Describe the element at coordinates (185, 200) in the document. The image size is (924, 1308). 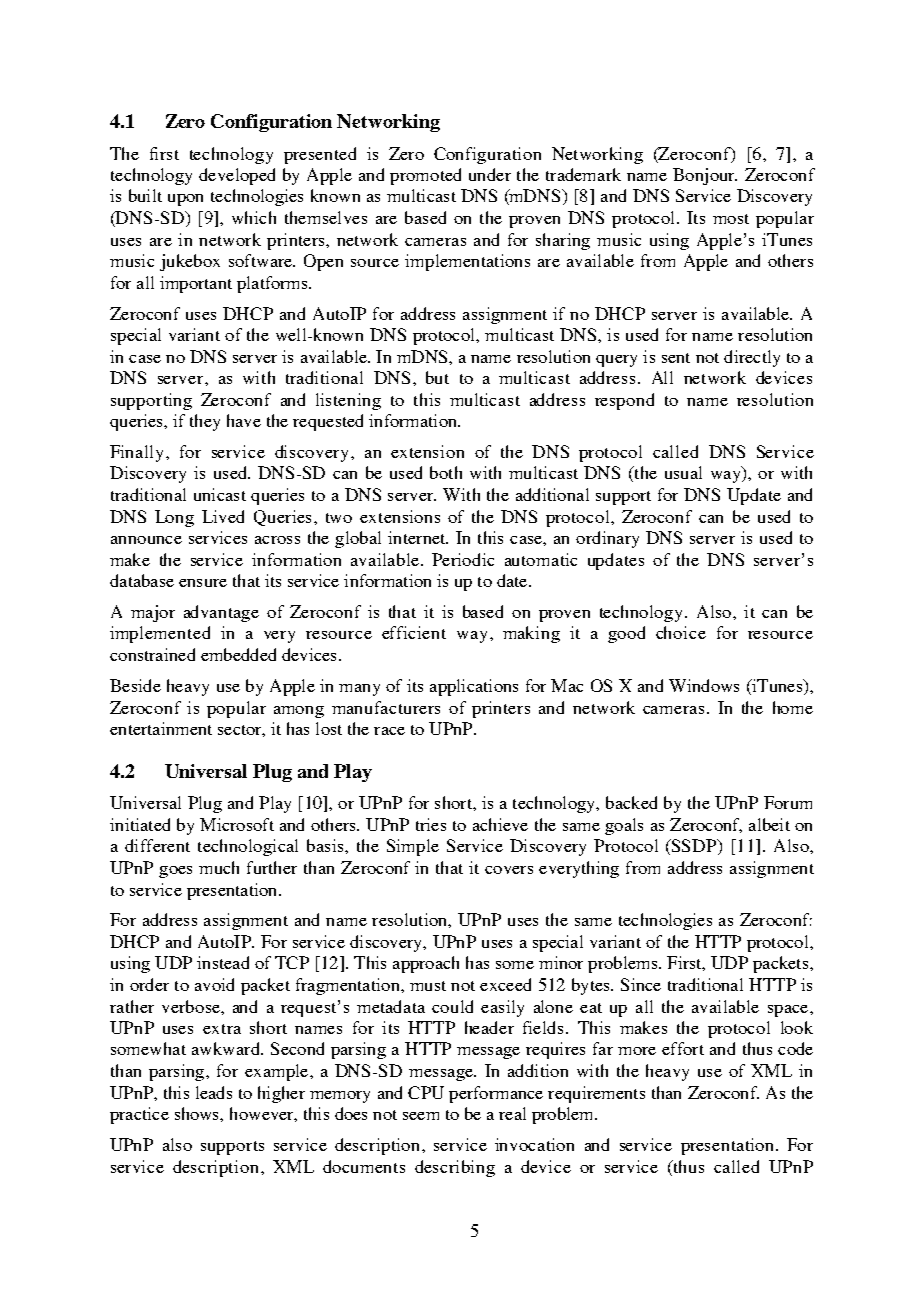
I see `upon` at that location.
